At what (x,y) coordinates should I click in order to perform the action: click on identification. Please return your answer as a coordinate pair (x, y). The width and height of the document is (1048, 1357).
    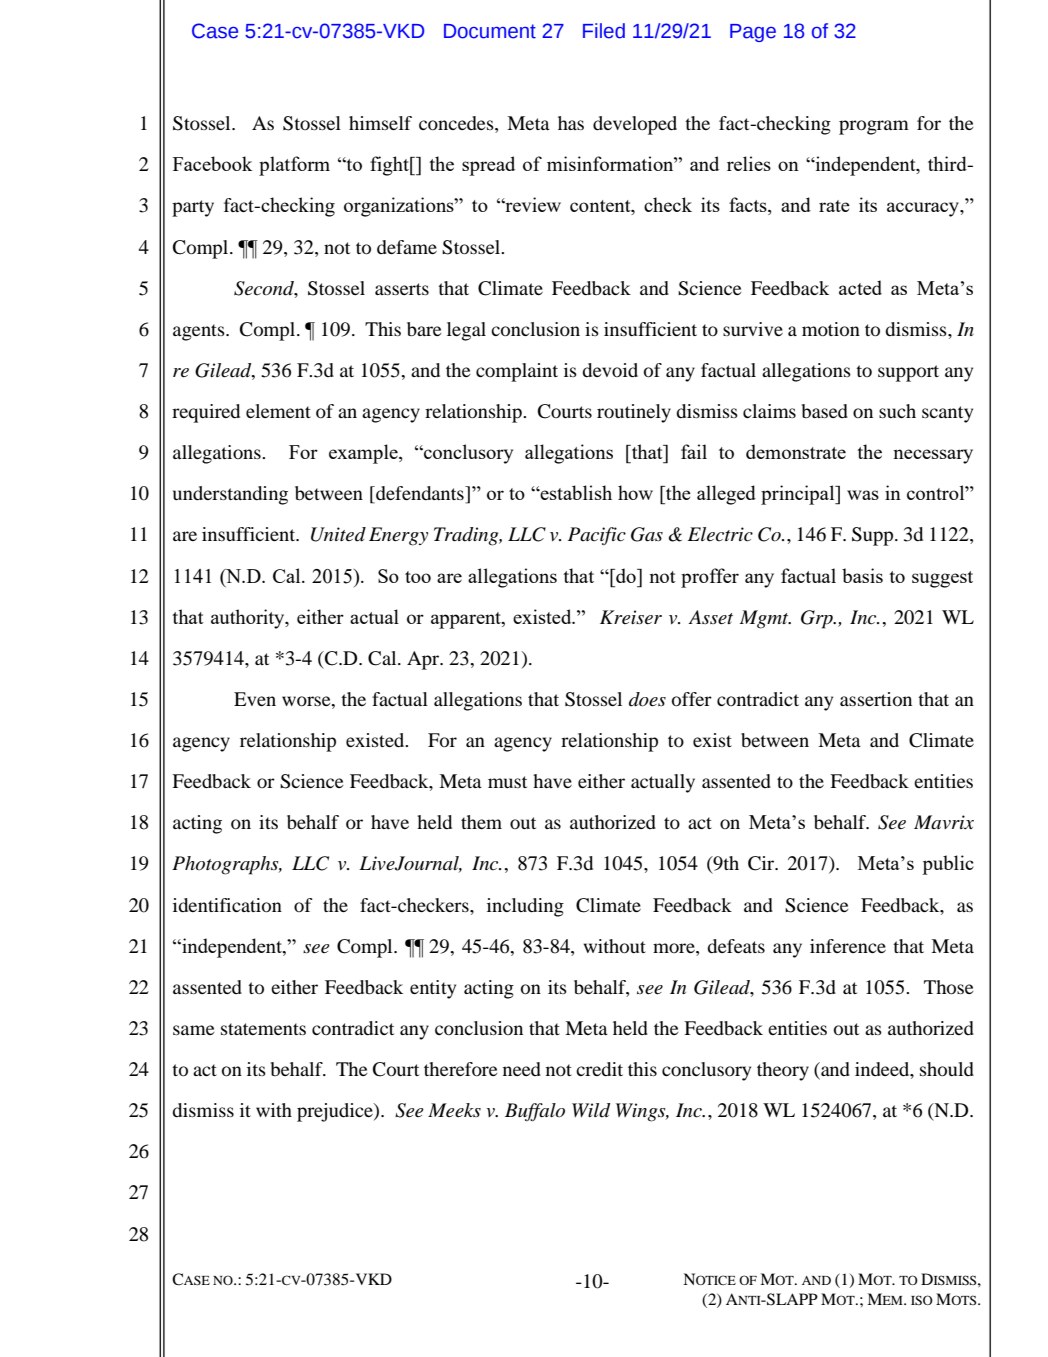
    Looking at the image, I should click on (227, 905).
